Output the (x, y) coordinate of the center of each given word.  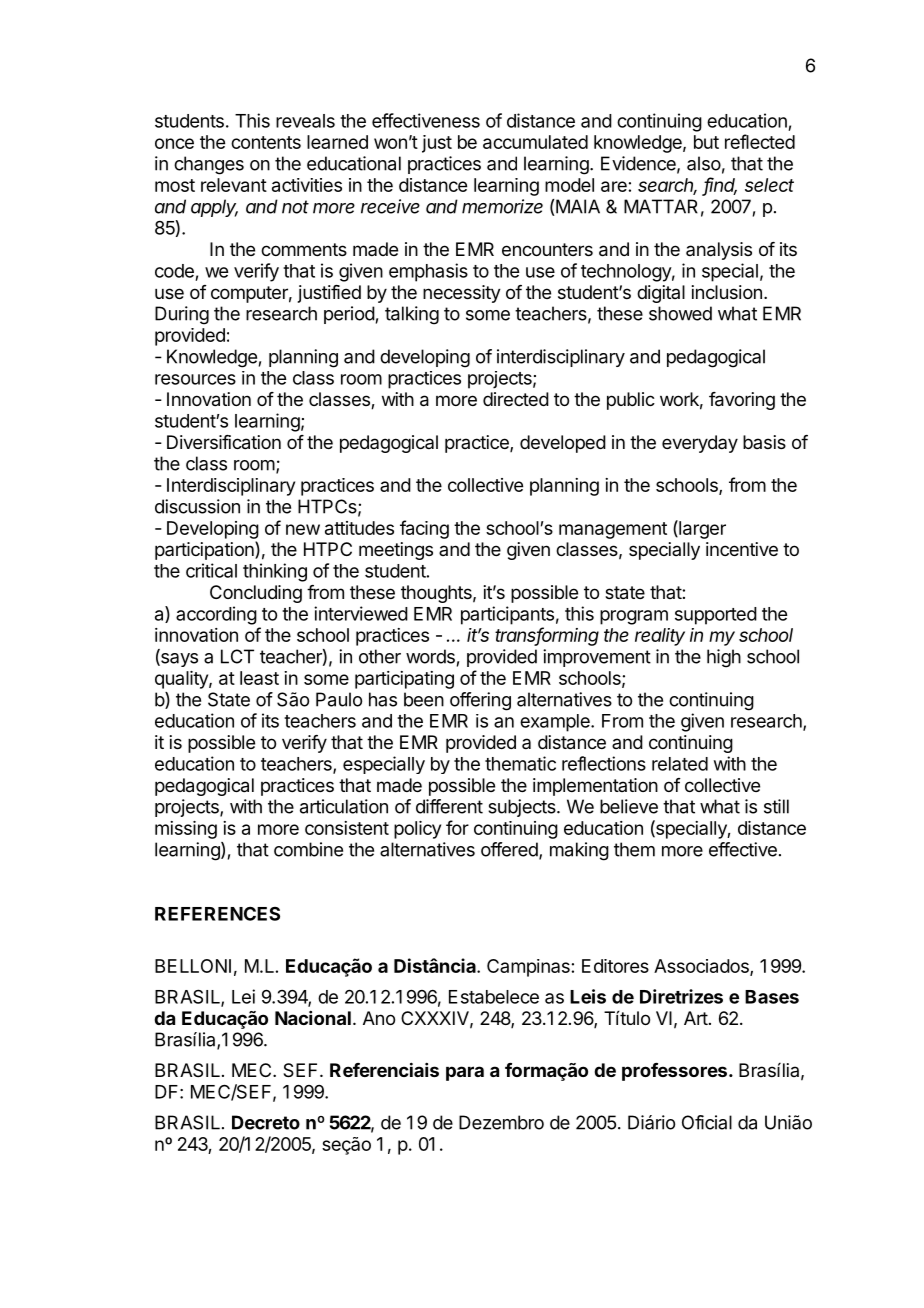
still (776, 806)
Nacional (313, 1018)
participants (507, 615)
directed (516, 399)
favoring (742, 401)
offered (510, 850)
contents (266, 142)
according (216, 615)
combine (308, 849)
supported (716, 616)
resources (195, 379)
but (706, 142)
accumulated (535, 142)
